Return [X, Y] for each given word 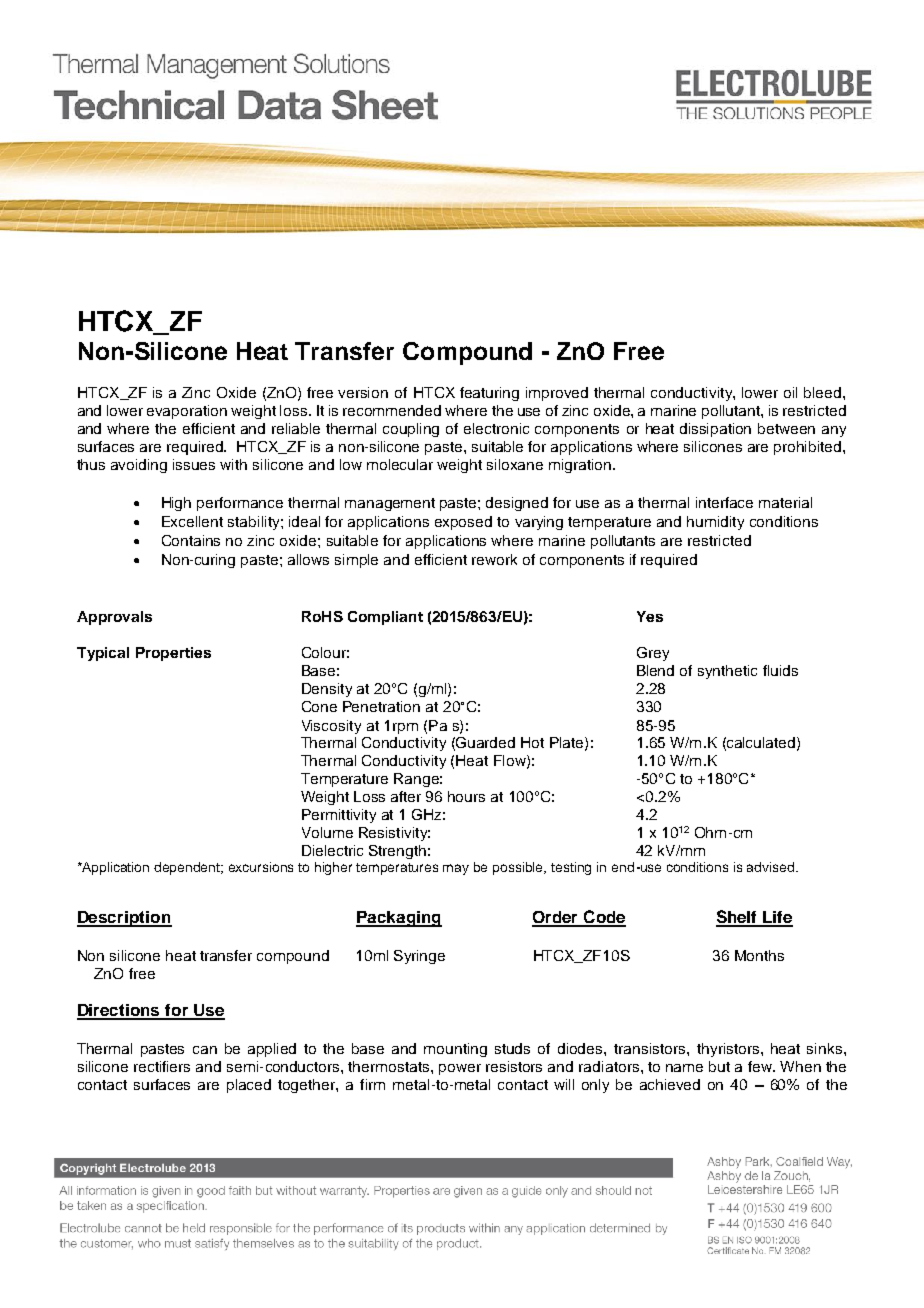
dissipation [715, 430]
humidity [715, 523]
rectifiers [162, 1066]
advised [772, 867]
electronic [496, 428]
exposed [463, 523]
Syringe [419, 957]
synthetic [727, 672]
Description [124, 919]
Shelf [738, 918]
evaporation [187, 412]
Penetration [381, 706]
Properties [173, 654]
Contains [191, 540]
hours [466, 796]
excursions [261, 867]
